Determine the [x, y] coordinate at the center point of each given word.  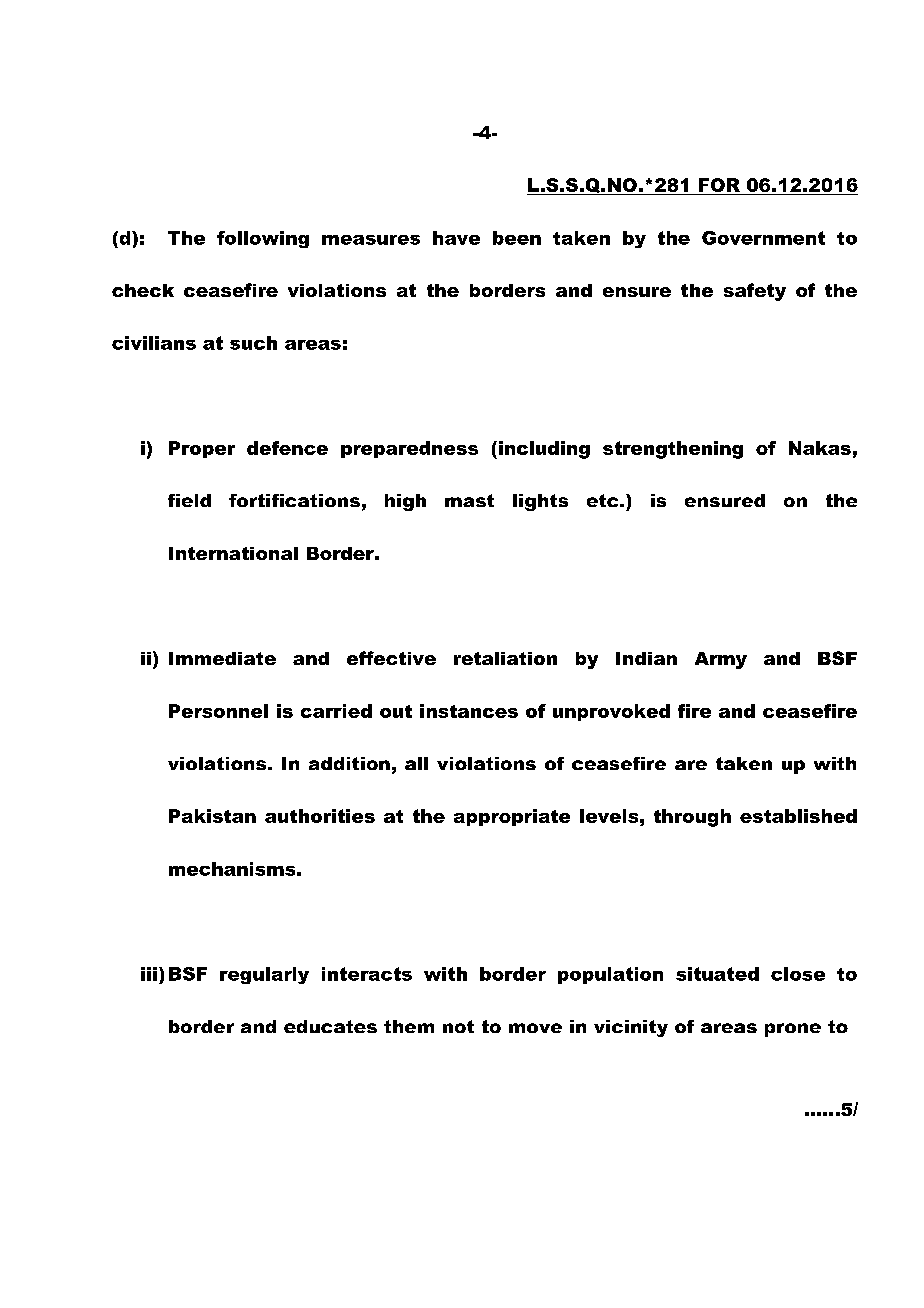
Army [721, 660]
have [456, 238]
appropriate [512, 817]
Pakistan [212, 816]
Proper [202, 449]
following [263, 239]
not [458, 1026]
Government [763, 238]
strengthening [673, 450]
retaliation [505, 658]
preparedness [409, 449]
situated [717, 974]
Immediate [222, 658]
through [692, 818]
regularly [264, 975]
